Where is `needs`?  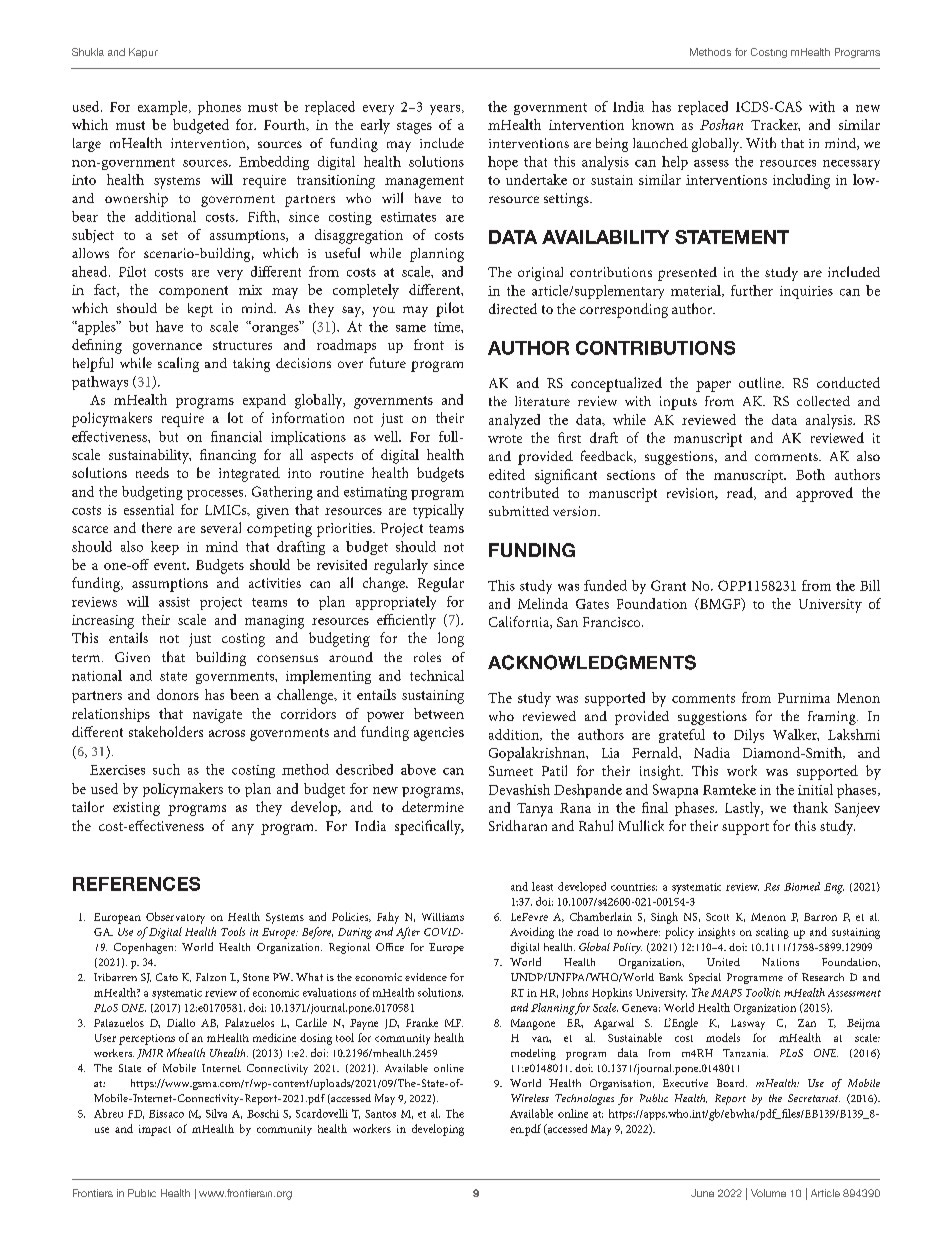 needs is located at coordinates (152, 472).
